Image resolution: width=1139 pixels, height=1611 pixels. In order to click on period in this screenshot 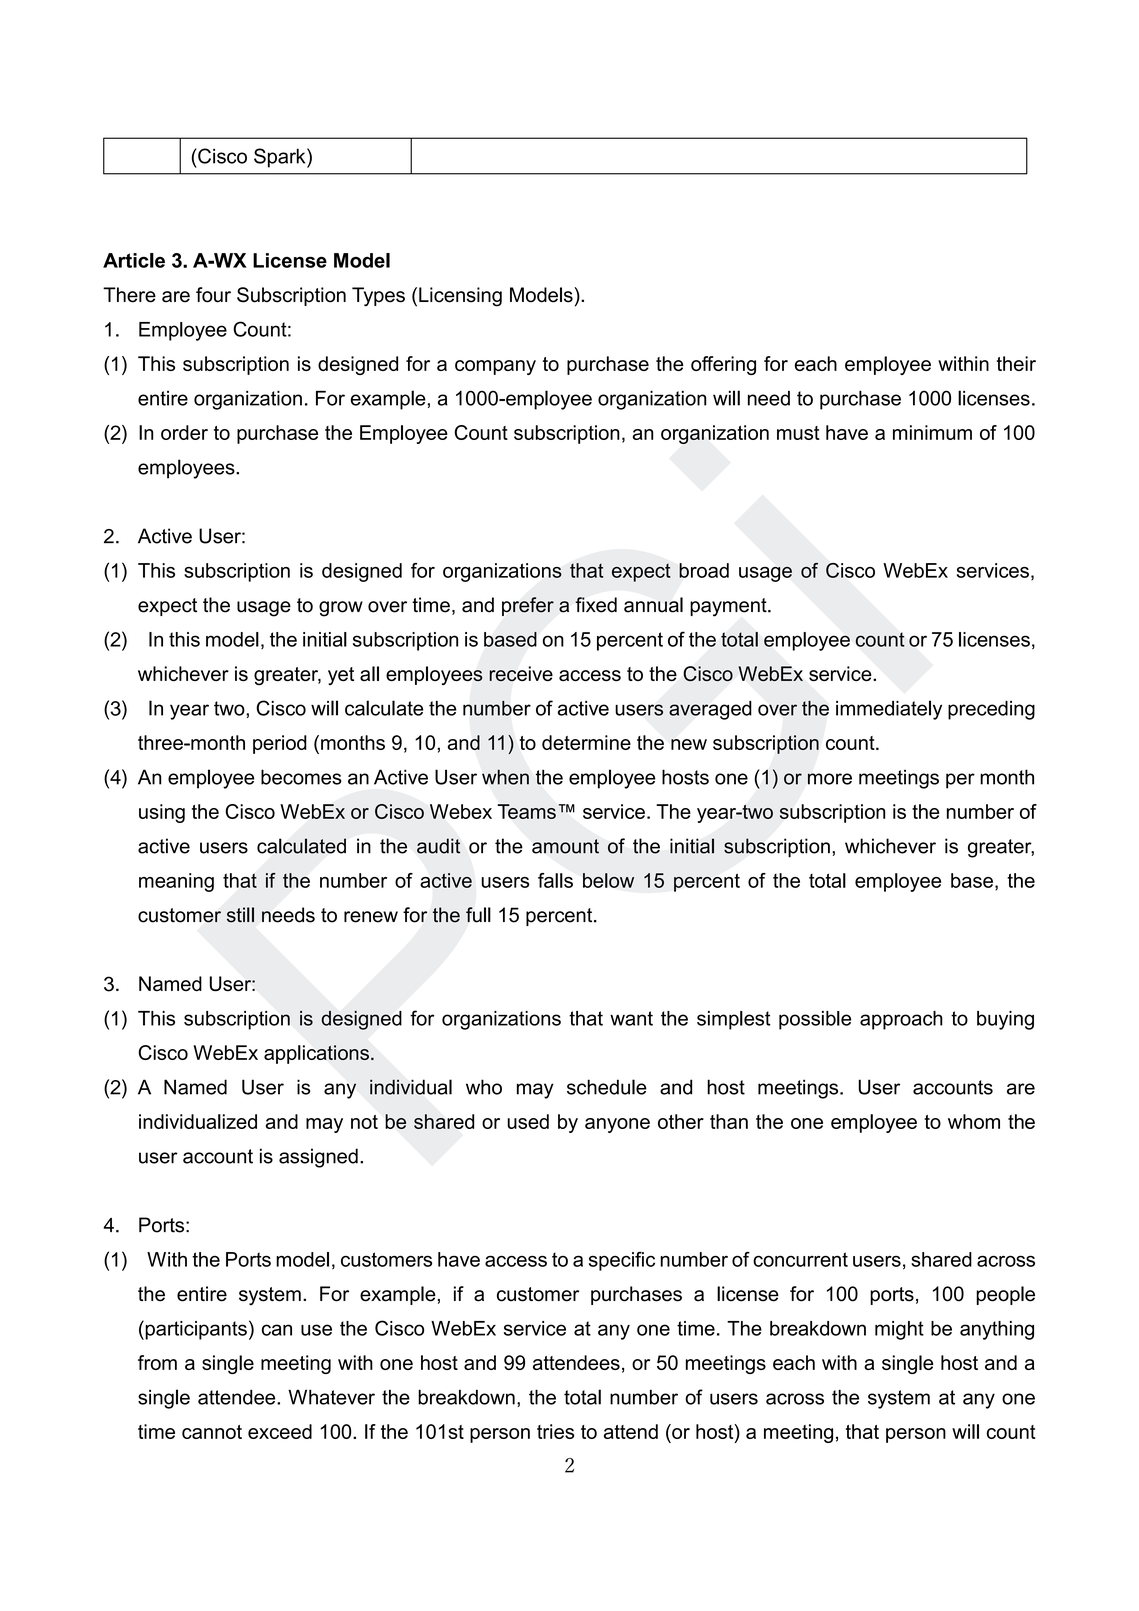, I will do `click(280, 744)`.
